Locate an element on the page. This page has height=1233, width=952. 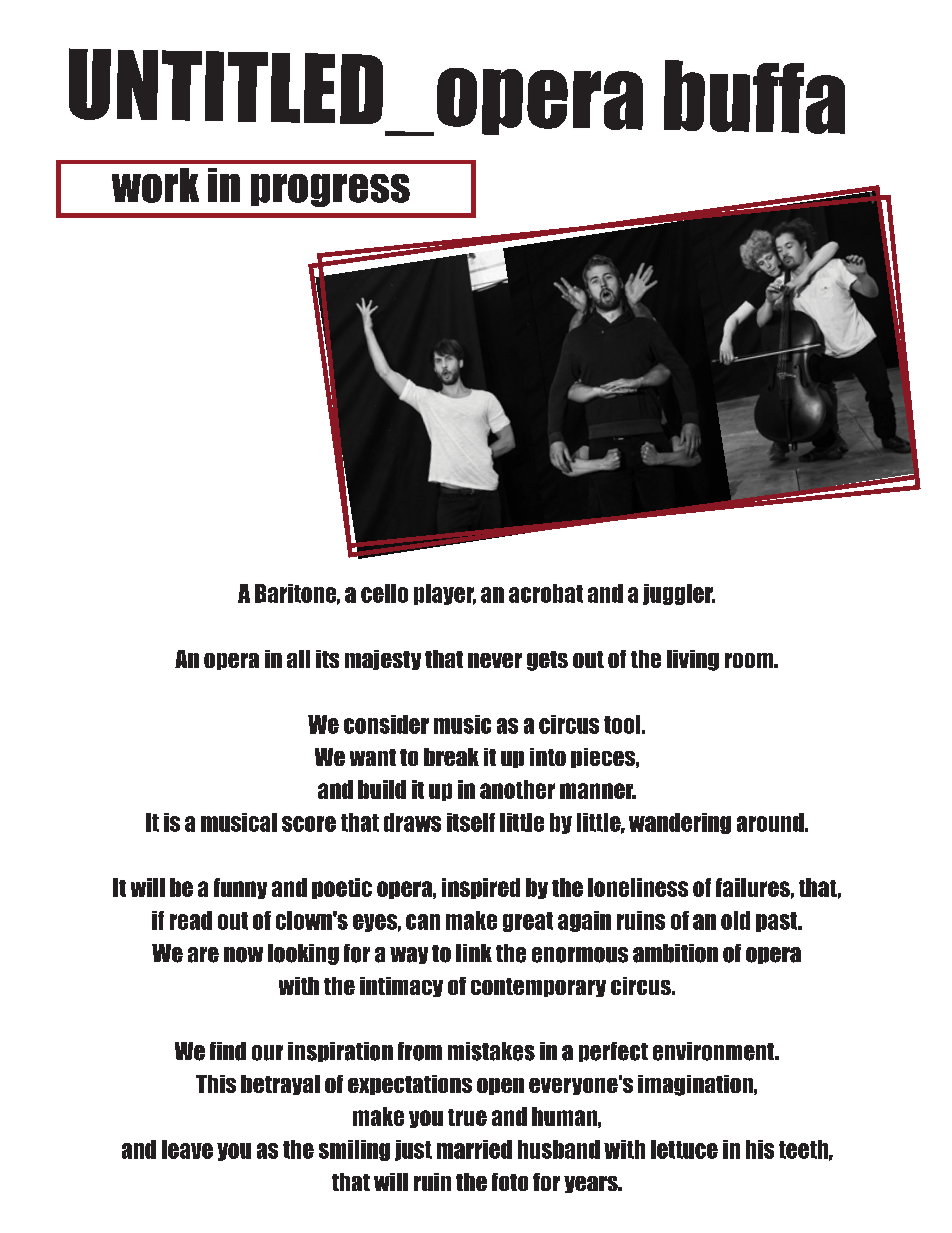
progress is located at coordinates (330, 190).
